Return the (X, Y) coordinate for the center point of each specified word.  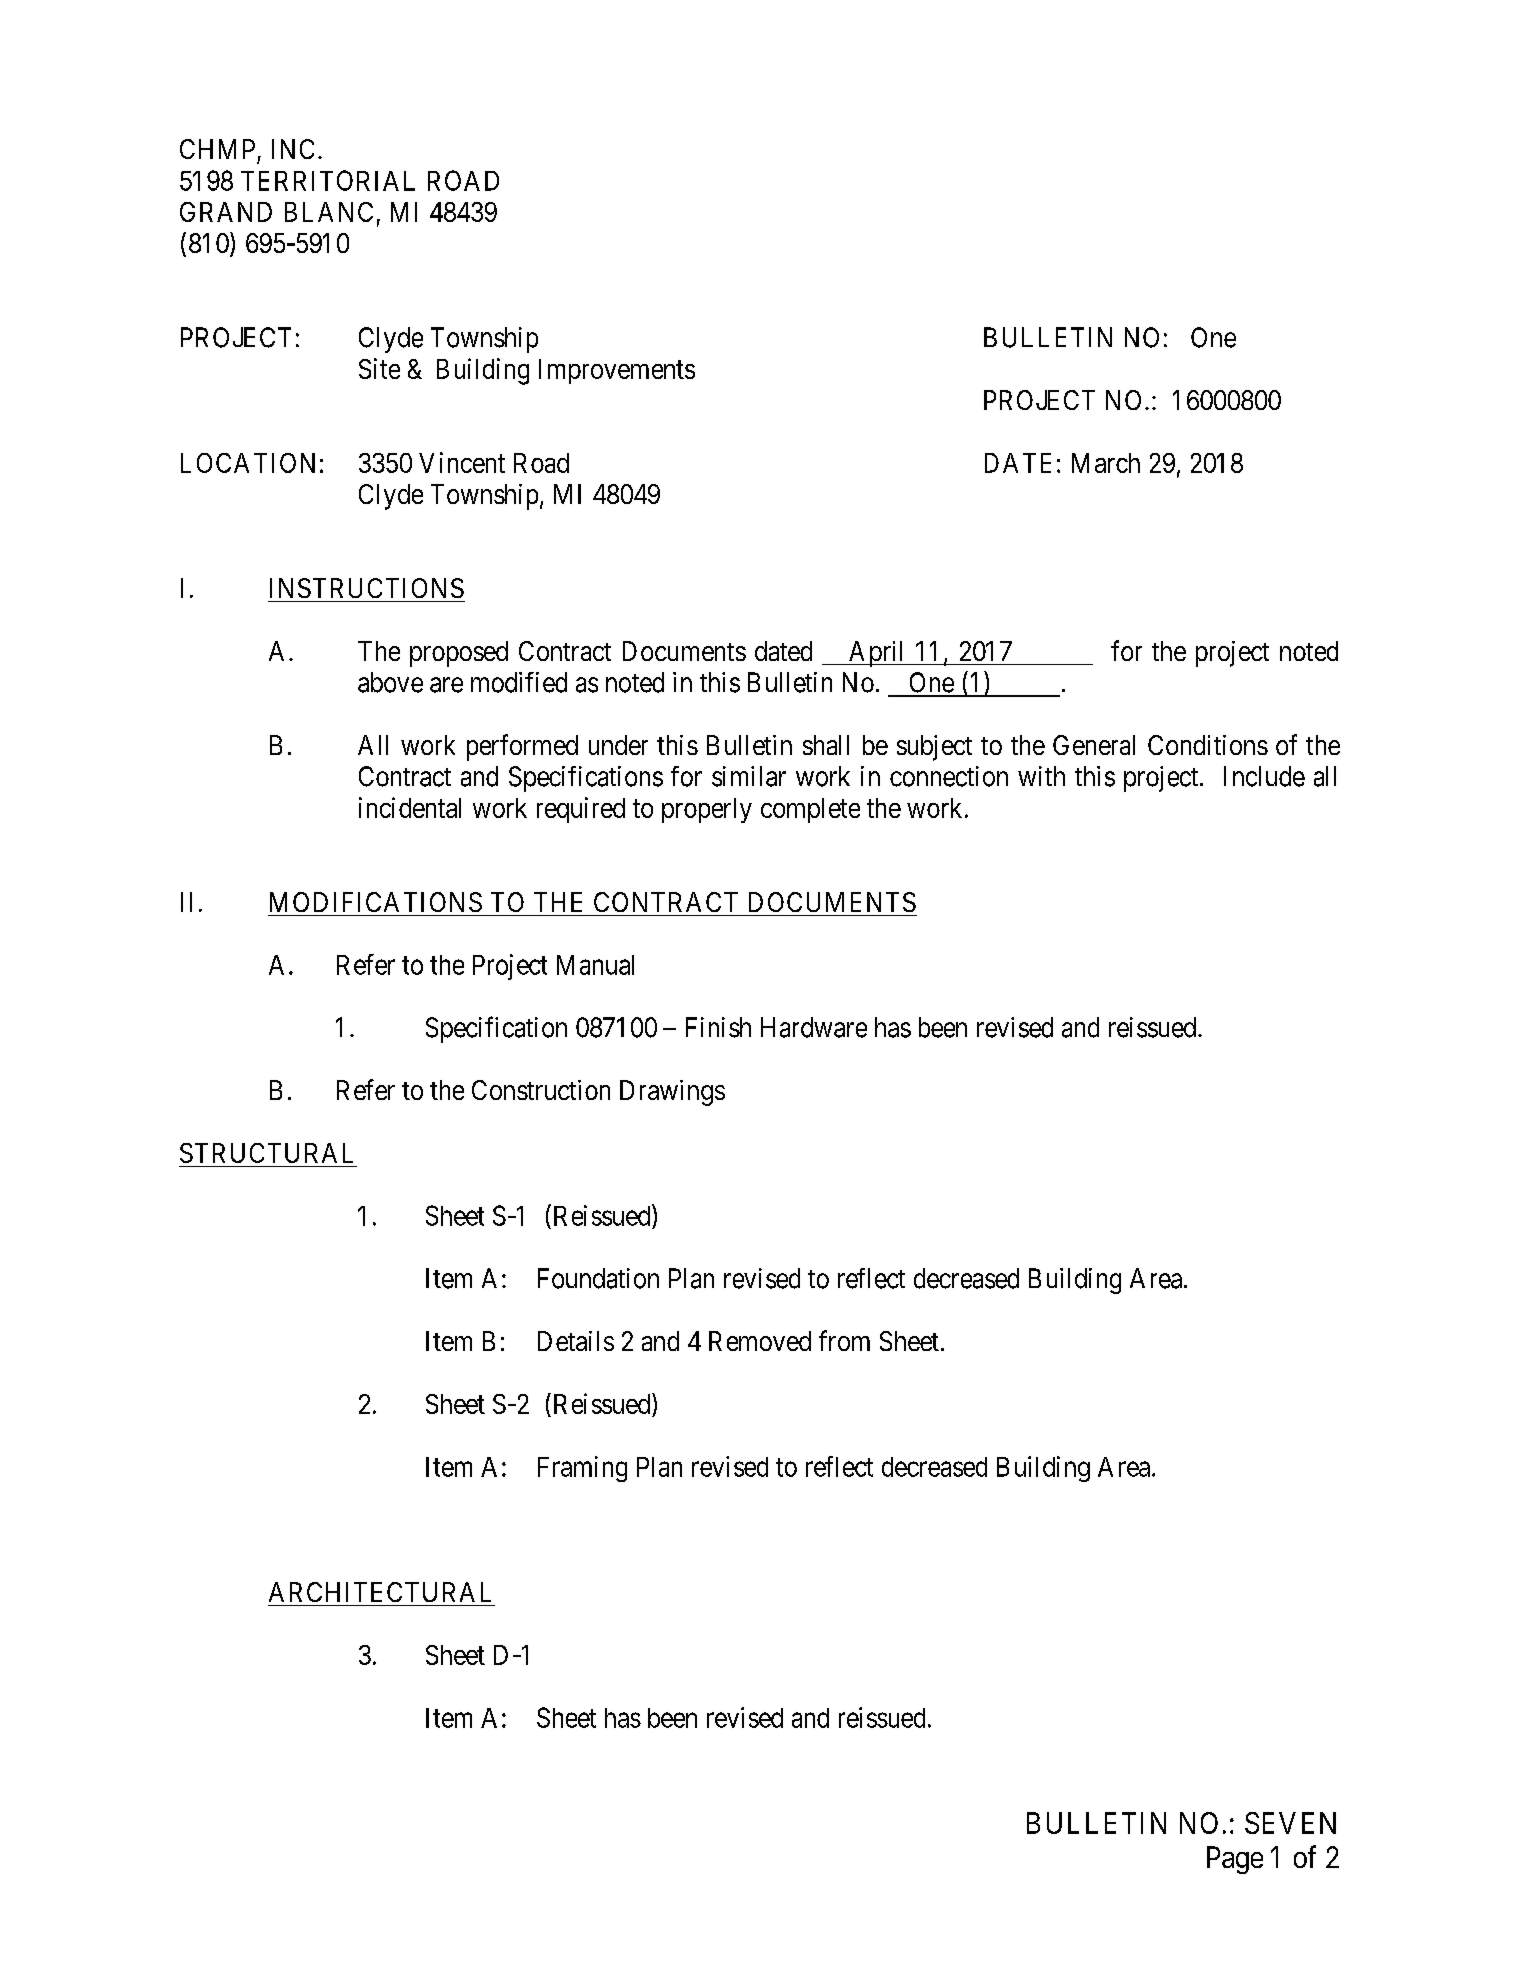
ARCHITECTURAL (380, 1592)
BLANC (329, 212)
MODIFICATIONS (376, 902)
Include (1264, 776)
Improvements (617, 371)
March (1106, 463)
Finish (718, 1027)
